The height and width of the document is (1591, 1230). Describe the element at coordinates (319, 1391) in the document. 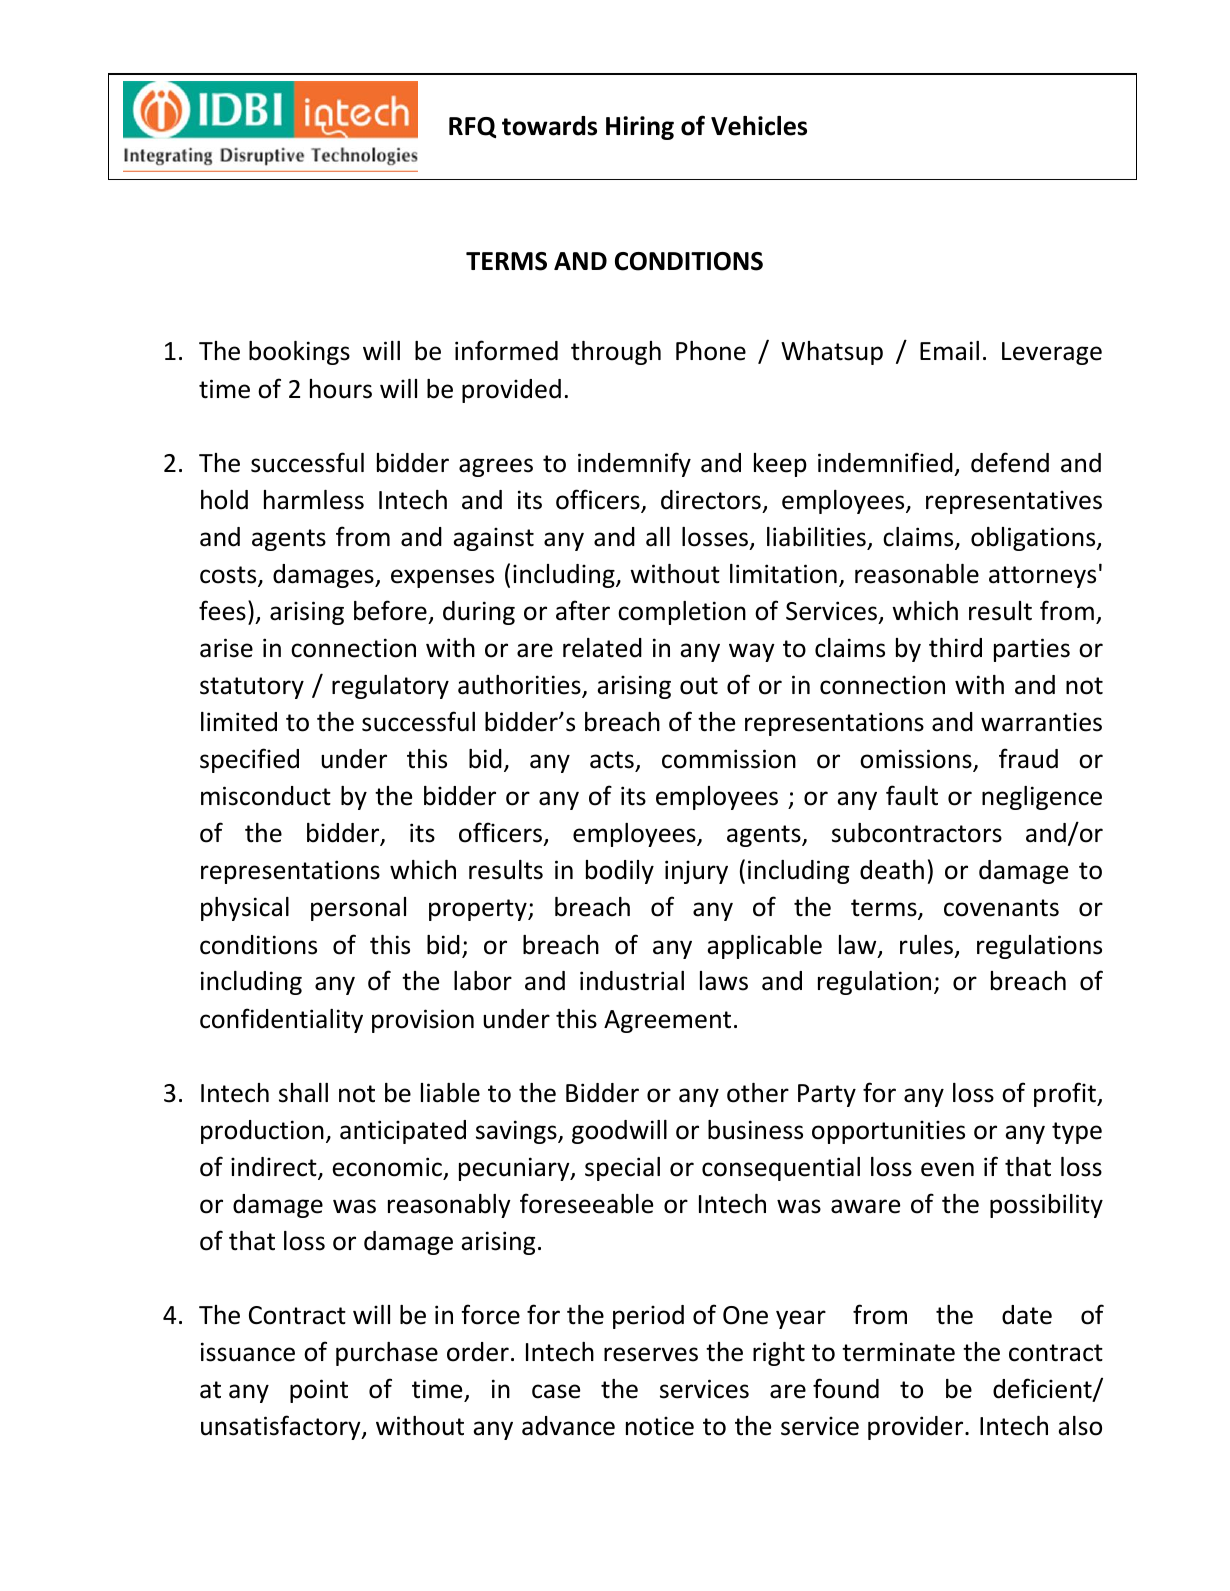

I see `point` at that location.
